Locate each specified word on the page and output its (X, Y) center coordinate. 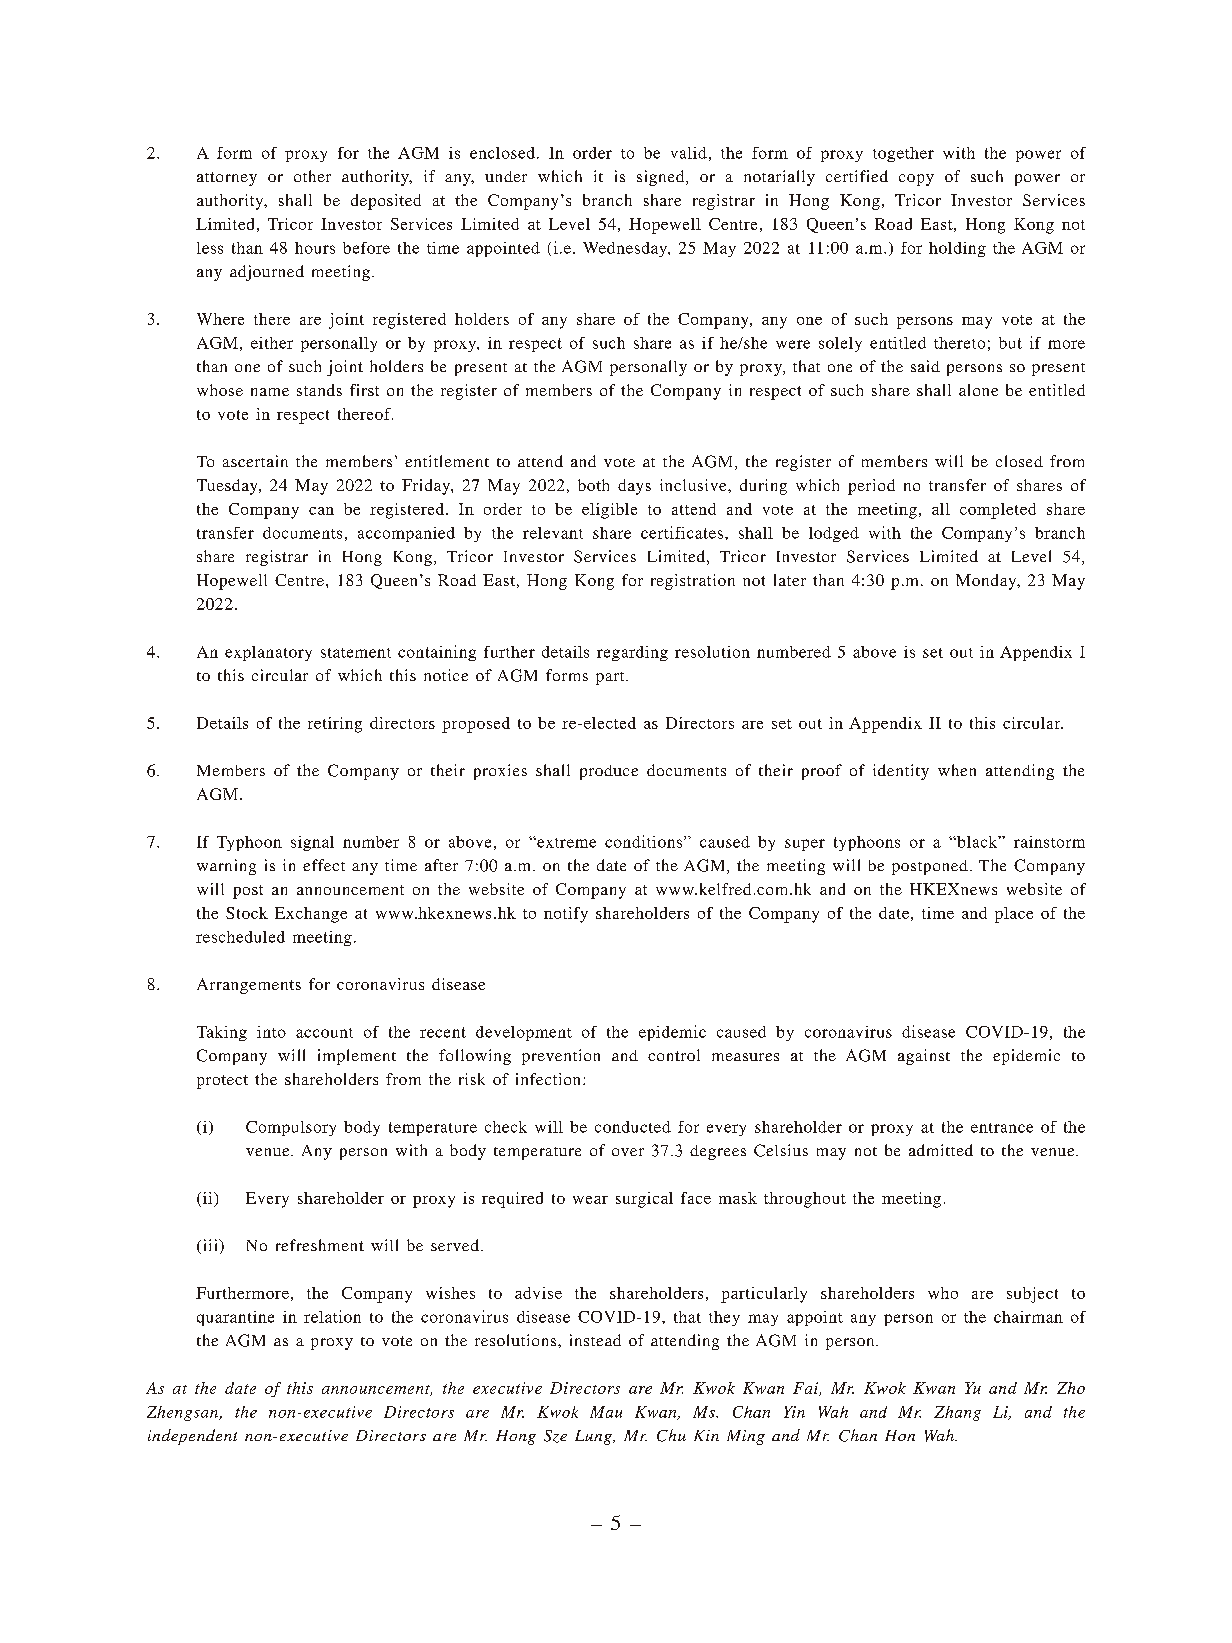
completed (998, 511)
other (312, 176)
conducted (633, 1127)
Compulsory (291, 1128)
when (957, 770)
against (924, 1057)
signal (312, 843)
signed (662, 178)
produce (609, 772)
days (634, 487)
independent (192, 1437)
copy (916, 180)
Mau (606, 1412)
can (321, 511)
